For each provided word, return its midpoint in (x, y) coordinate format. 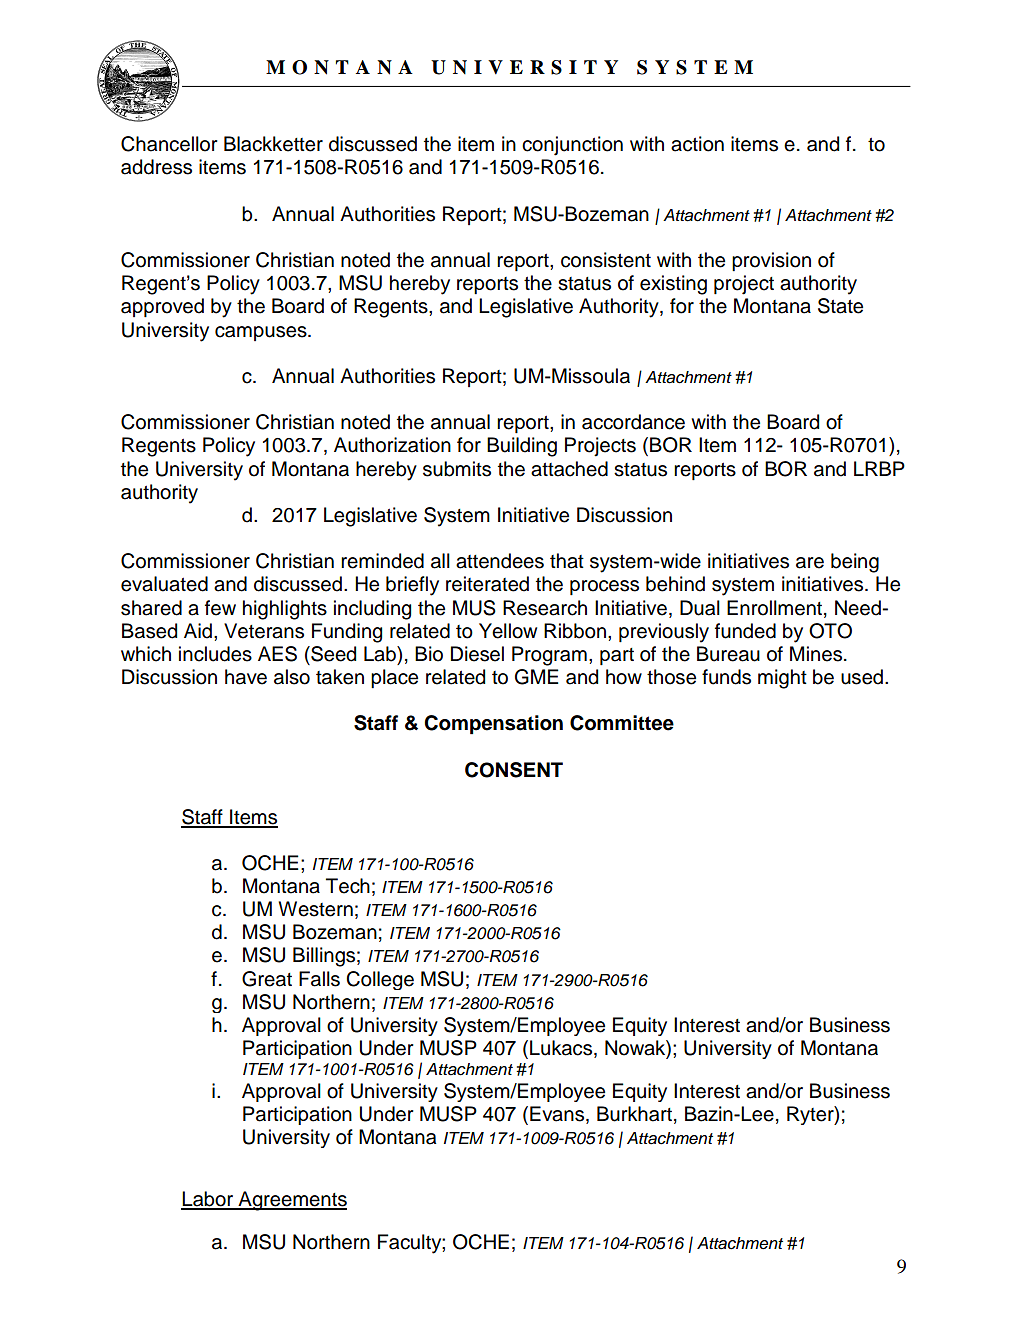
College (380, 980)
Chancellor (169, 144)
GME (537, 677)
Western (315, 909)
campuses (262, 333)
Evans (558, 1115)
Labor (208, 1200)
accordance (633, 422)
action (697, 144)
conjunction (572, 146)
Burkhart (634, 1114)
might (782, 679)
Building (522, 447)
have (246, 677)
